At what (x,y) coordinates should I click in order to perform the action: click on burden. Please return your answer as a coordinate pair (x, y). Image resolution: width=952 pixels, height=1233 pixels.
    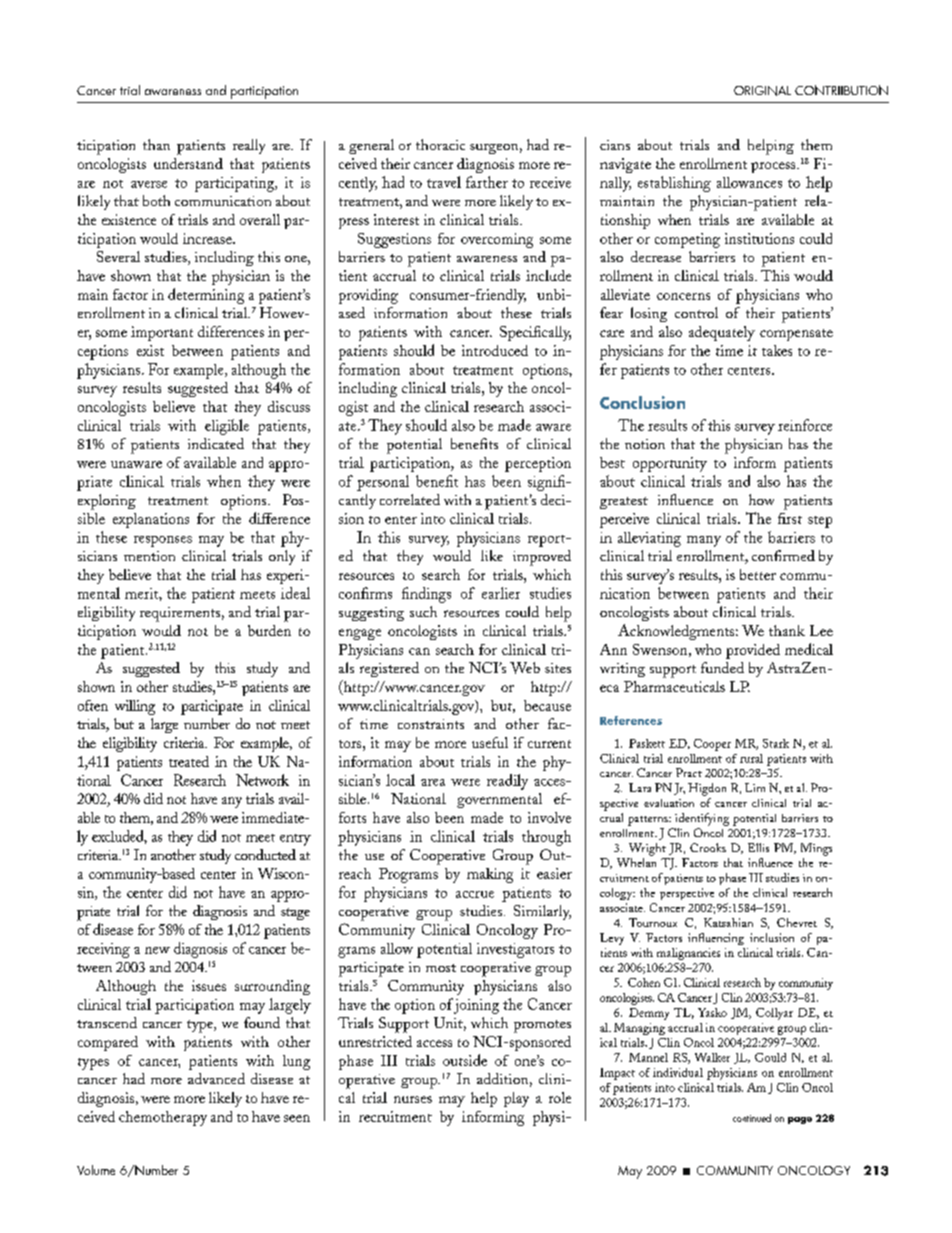
    Looking at the image, I should click on (269, 630).
